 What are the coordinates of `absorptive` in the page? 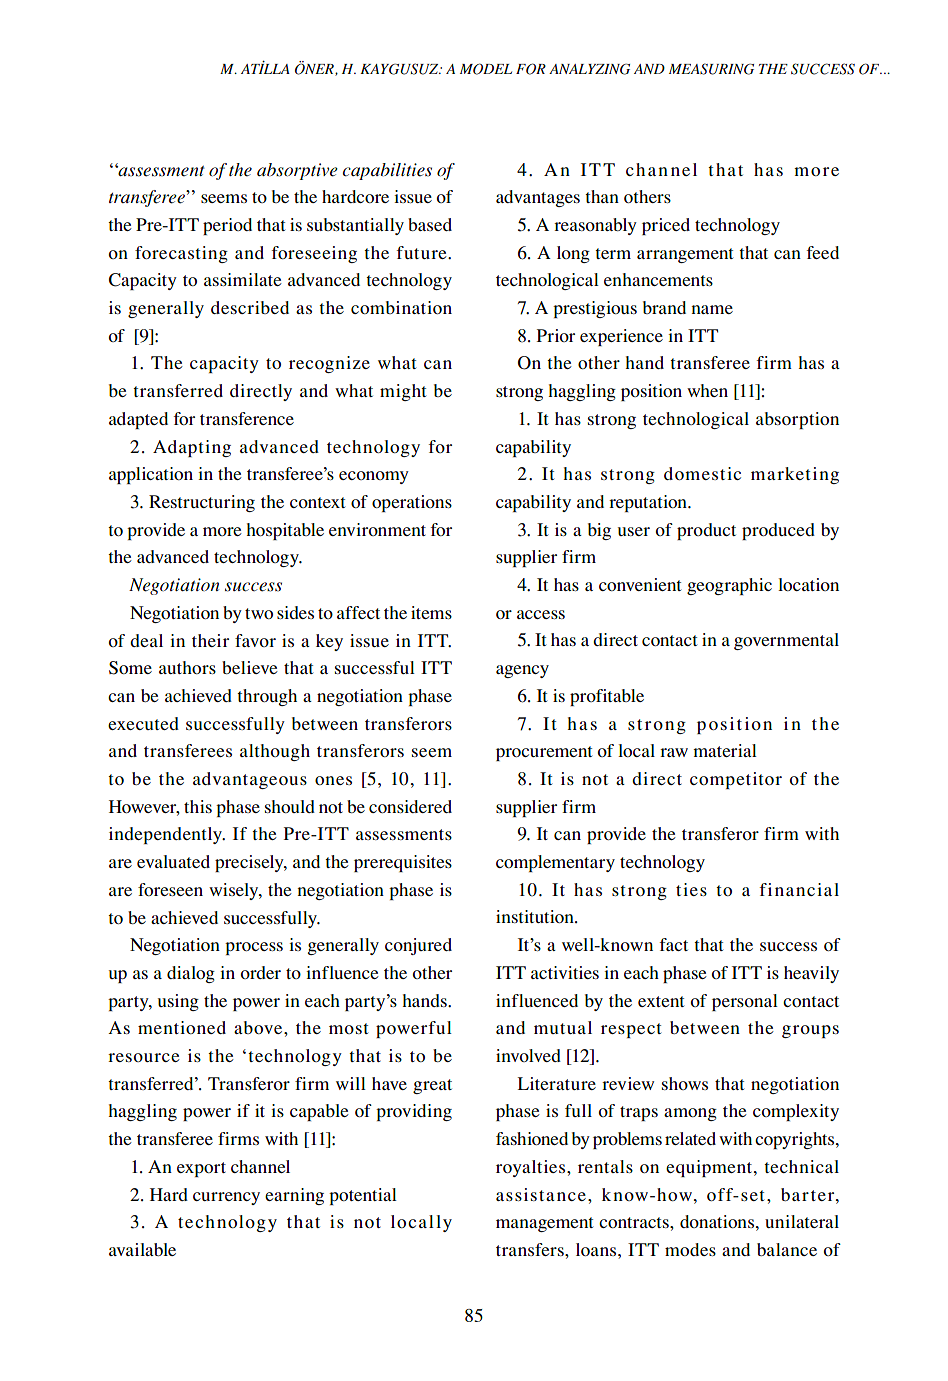 It's located at (297, 171).
